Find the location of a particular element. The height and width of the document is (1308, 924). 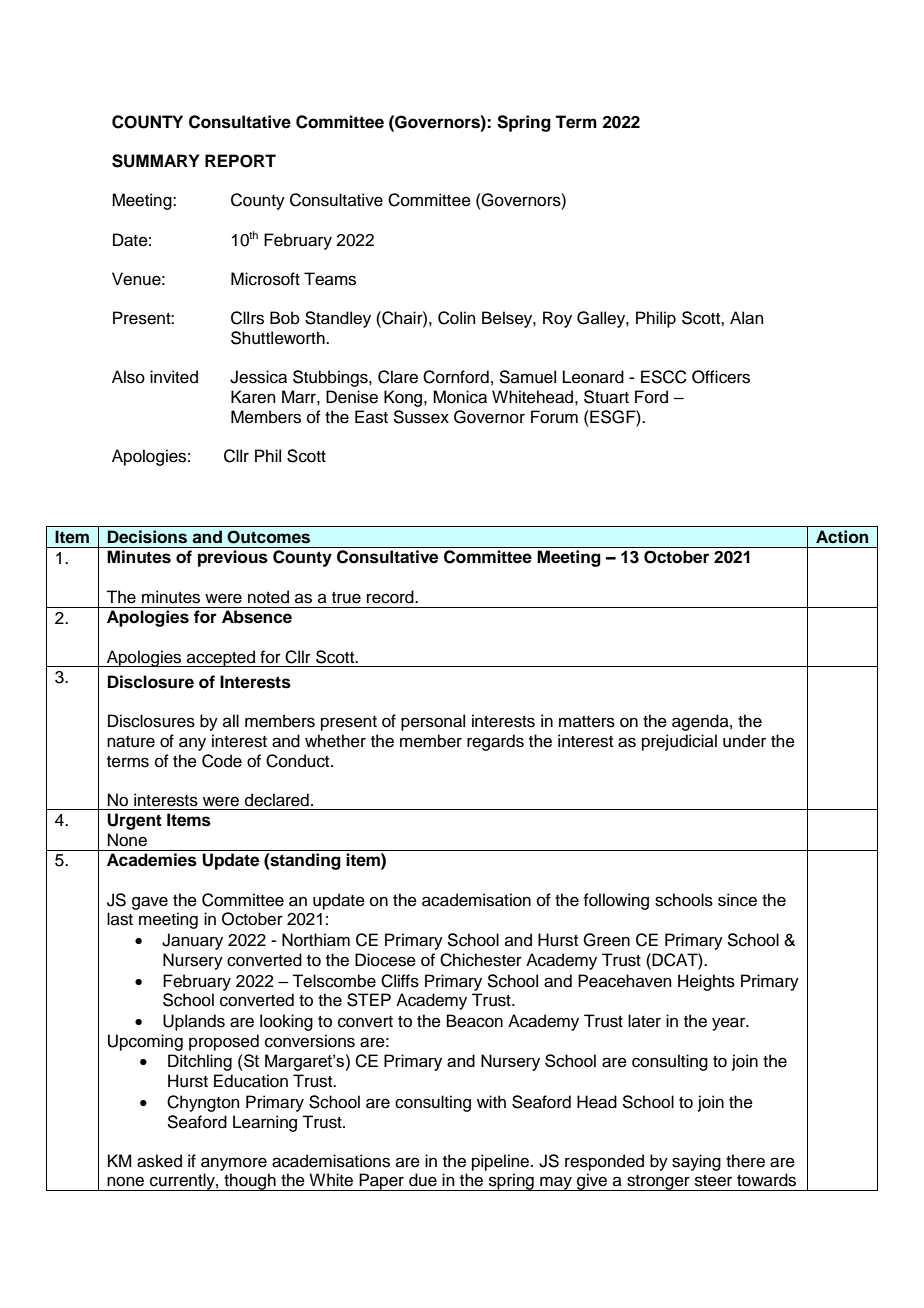

personal is located at coordinates (433, 722).
